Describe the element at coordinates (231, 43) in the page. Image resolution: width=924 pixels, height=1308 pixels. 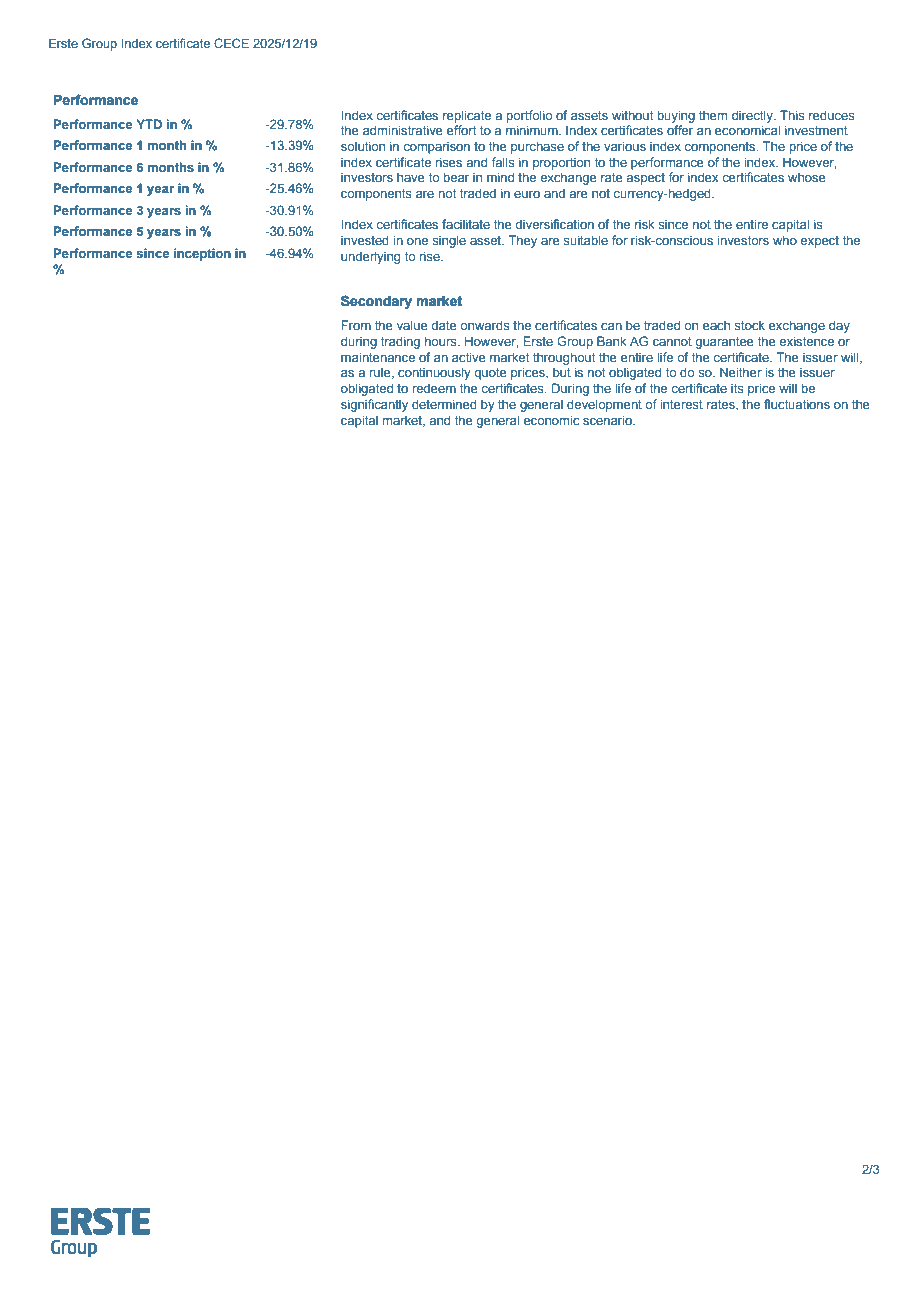
I see `CECE` at that location.
